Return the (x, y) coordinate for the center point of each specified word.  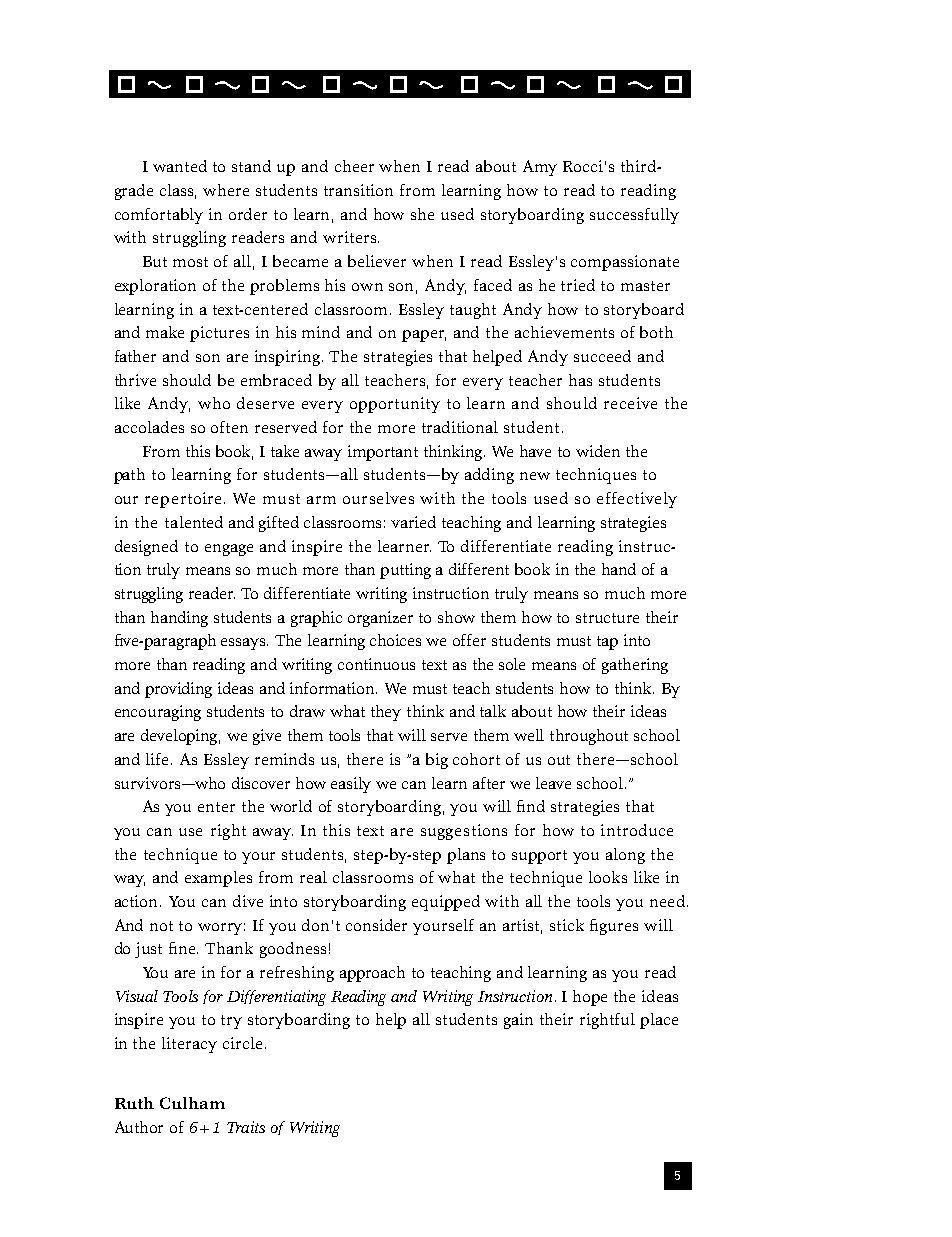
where (226, 190)
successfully (634, 216)
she (422, 214)
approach (372, 974)
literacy (189, 1045)
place (659, 1021)
